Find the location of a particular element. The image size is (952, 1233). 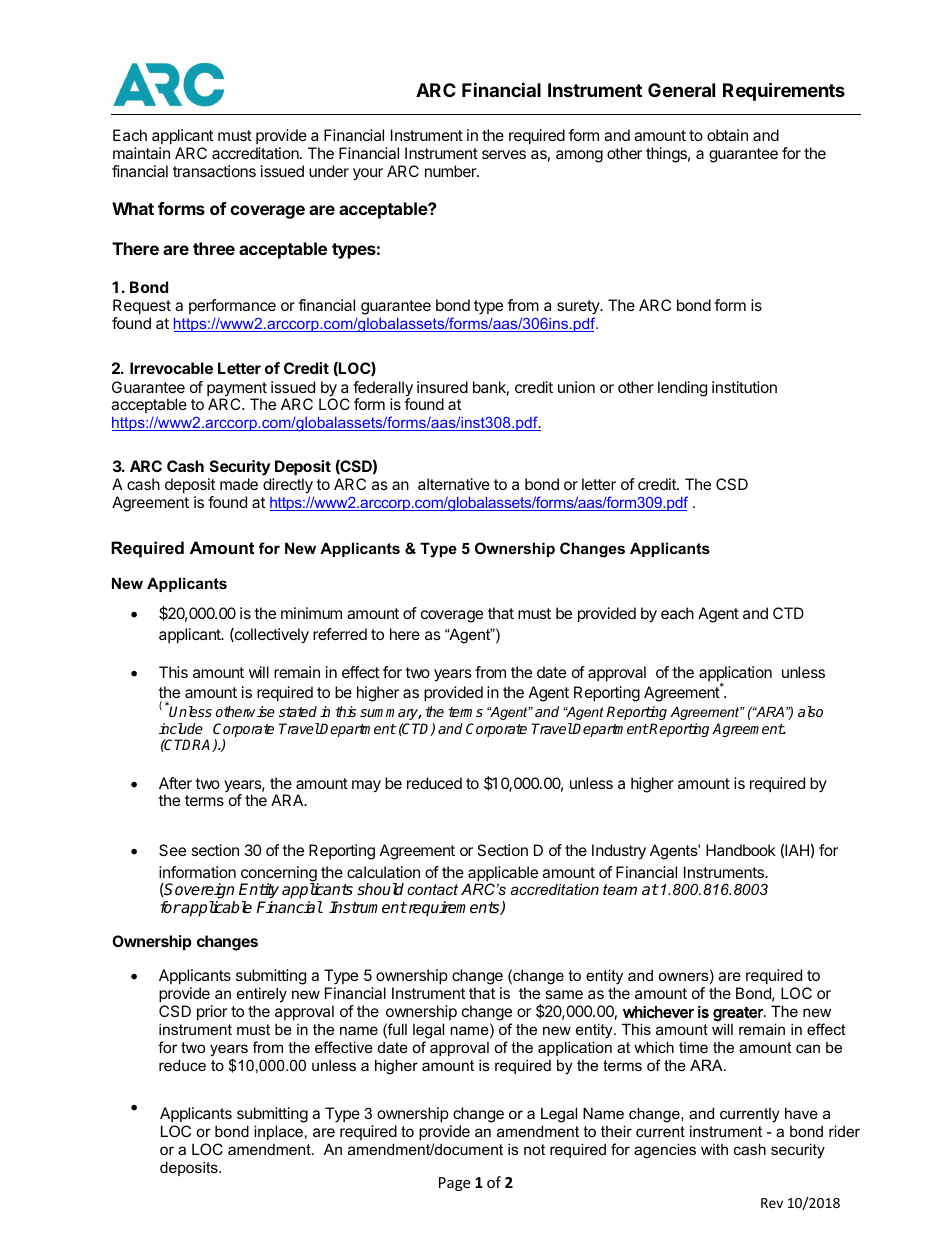

contact is located at coordinates (432, 889).
